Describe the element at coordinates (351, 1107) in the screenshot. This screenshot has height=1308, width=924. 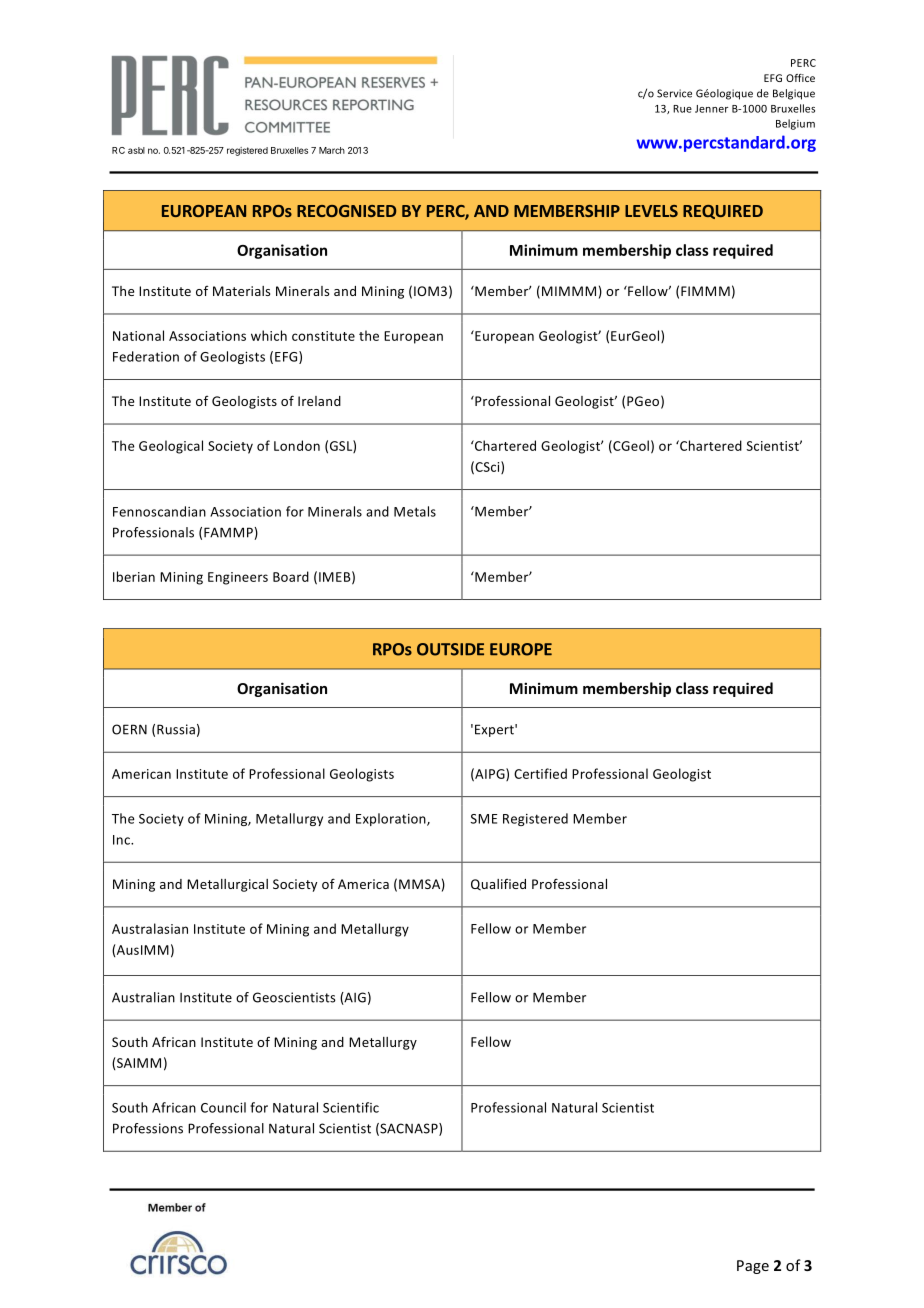
I see `Scientific` at that location.
